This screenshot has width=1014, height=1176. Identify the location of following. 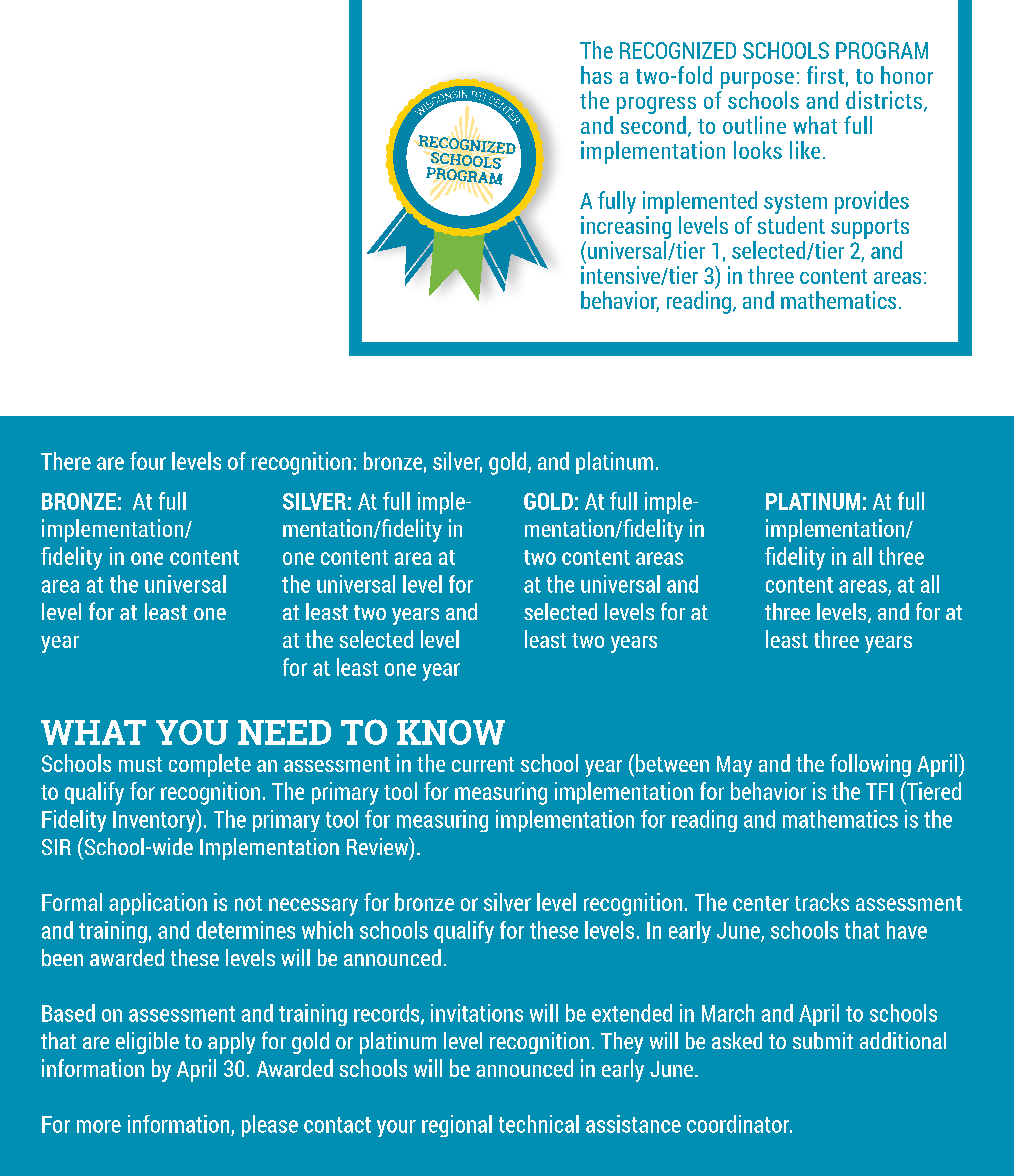
(870, 765).
